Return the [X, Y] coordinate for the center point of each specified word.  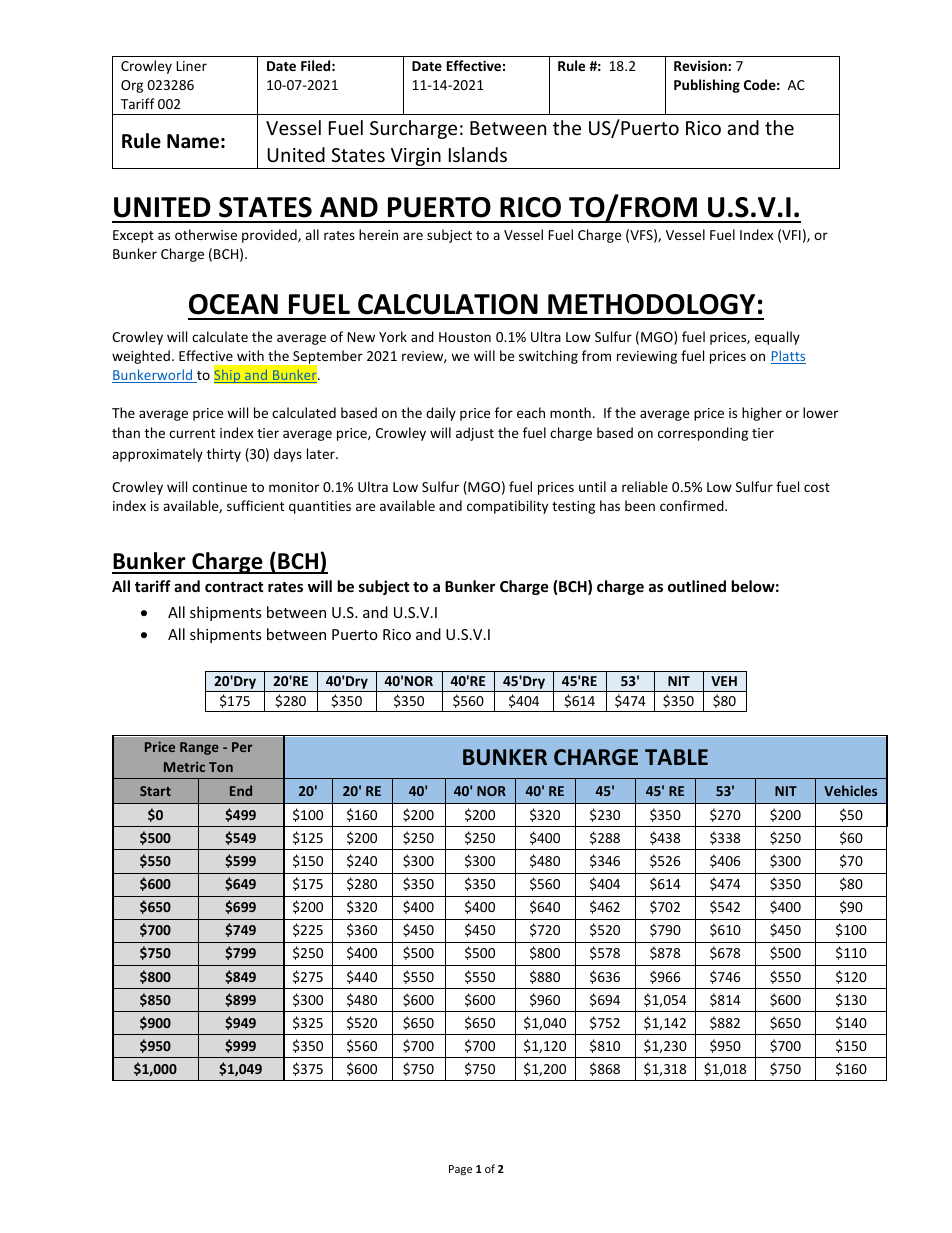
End [241, 790]
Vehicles [850, 790]
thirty [224, 455]
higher [762, 414]
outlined [697, 586]
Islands [478, 154]
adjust [475, 434]
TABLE [676, 757]
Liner [191, 66]
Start [155, 791]
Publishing [707, 86]
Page [460, 1170]
